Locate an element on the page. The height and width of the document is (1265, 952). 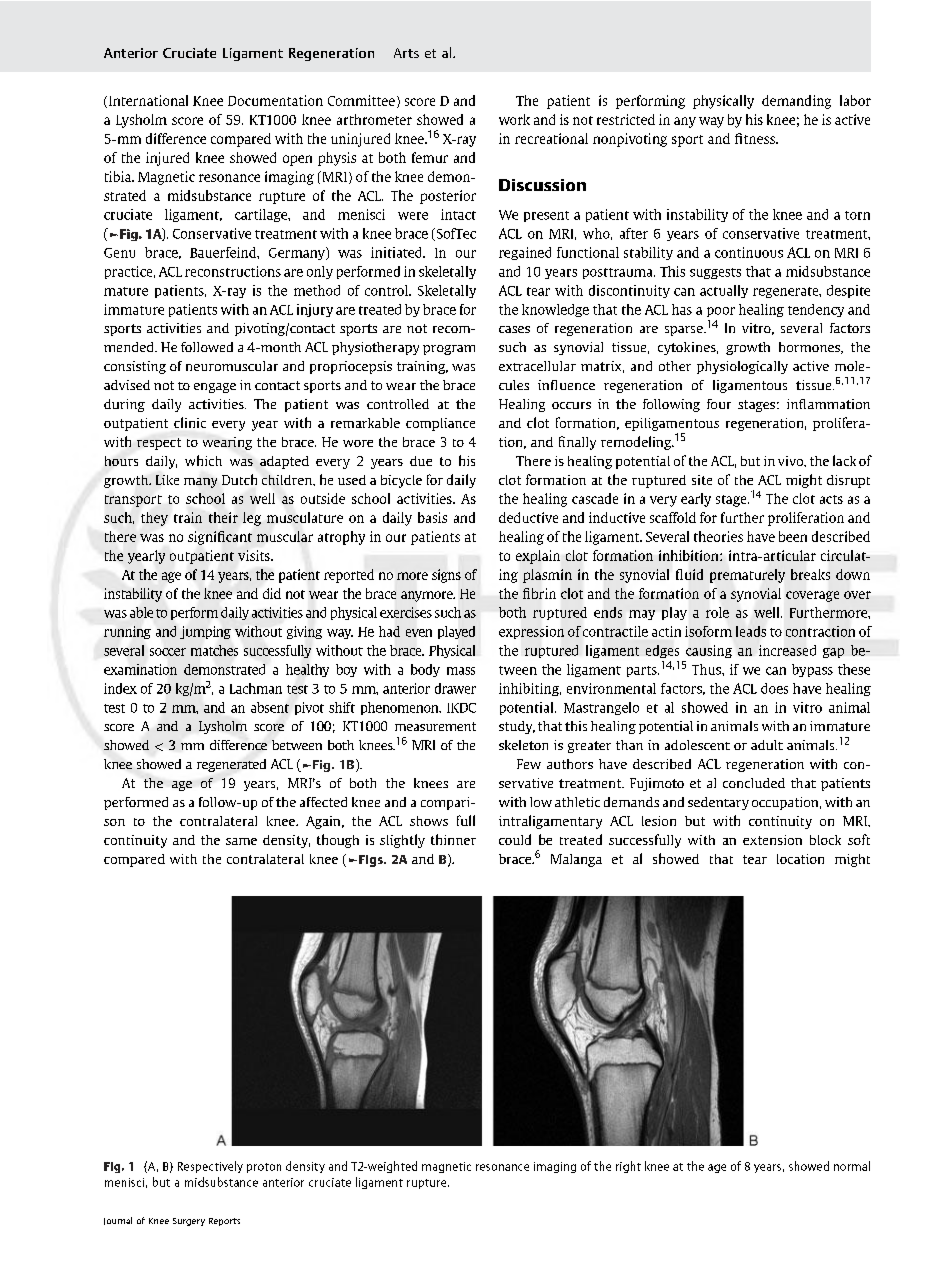
open is located at coordinates (297, 160).
